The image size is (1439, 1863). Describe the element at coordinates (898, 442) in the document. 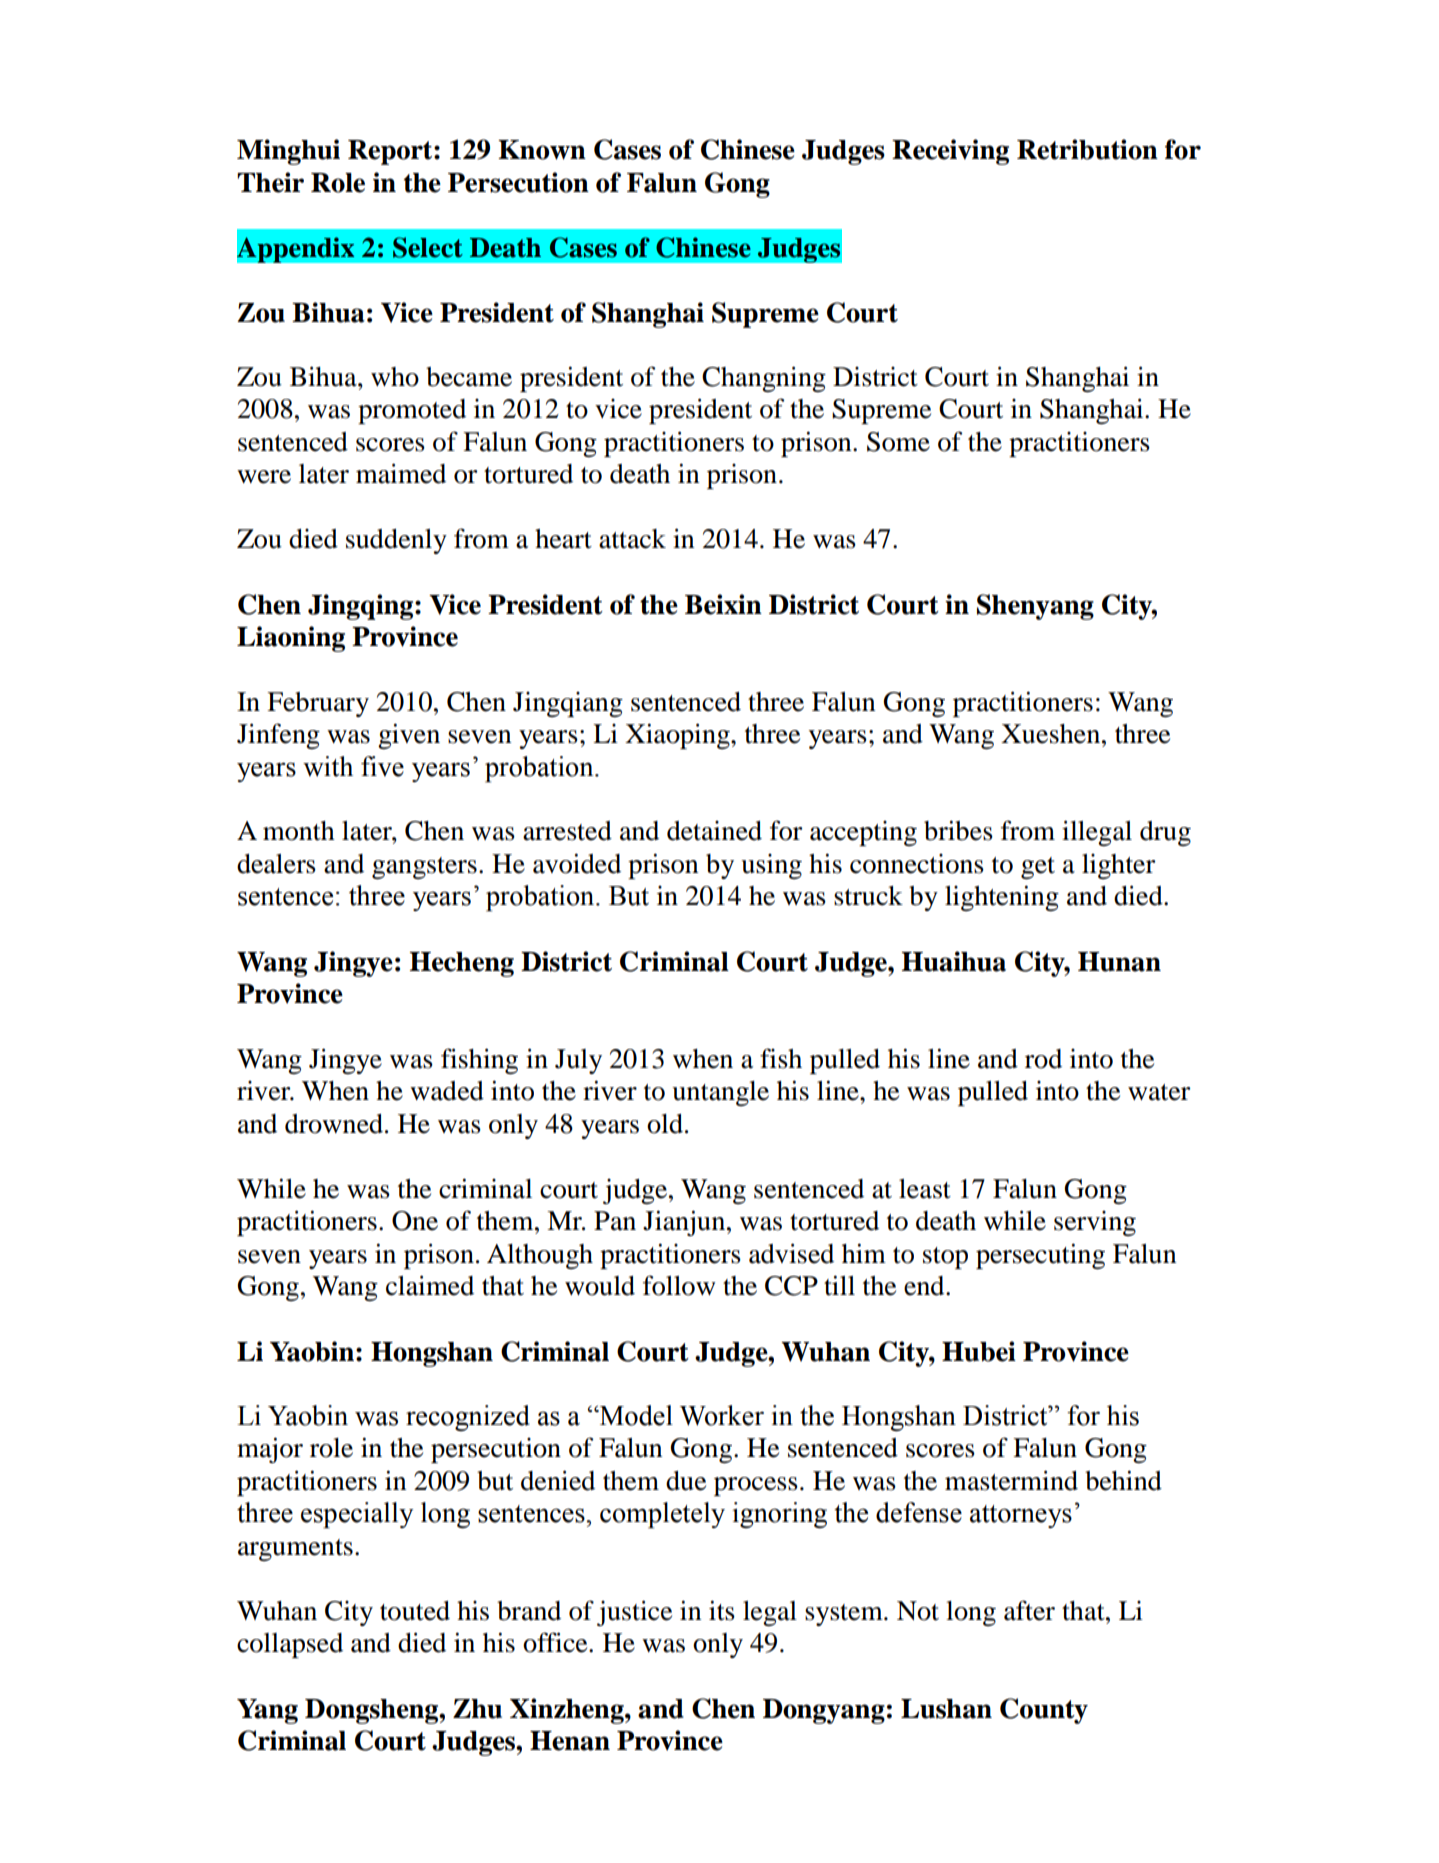

I see `Some` at that location.
